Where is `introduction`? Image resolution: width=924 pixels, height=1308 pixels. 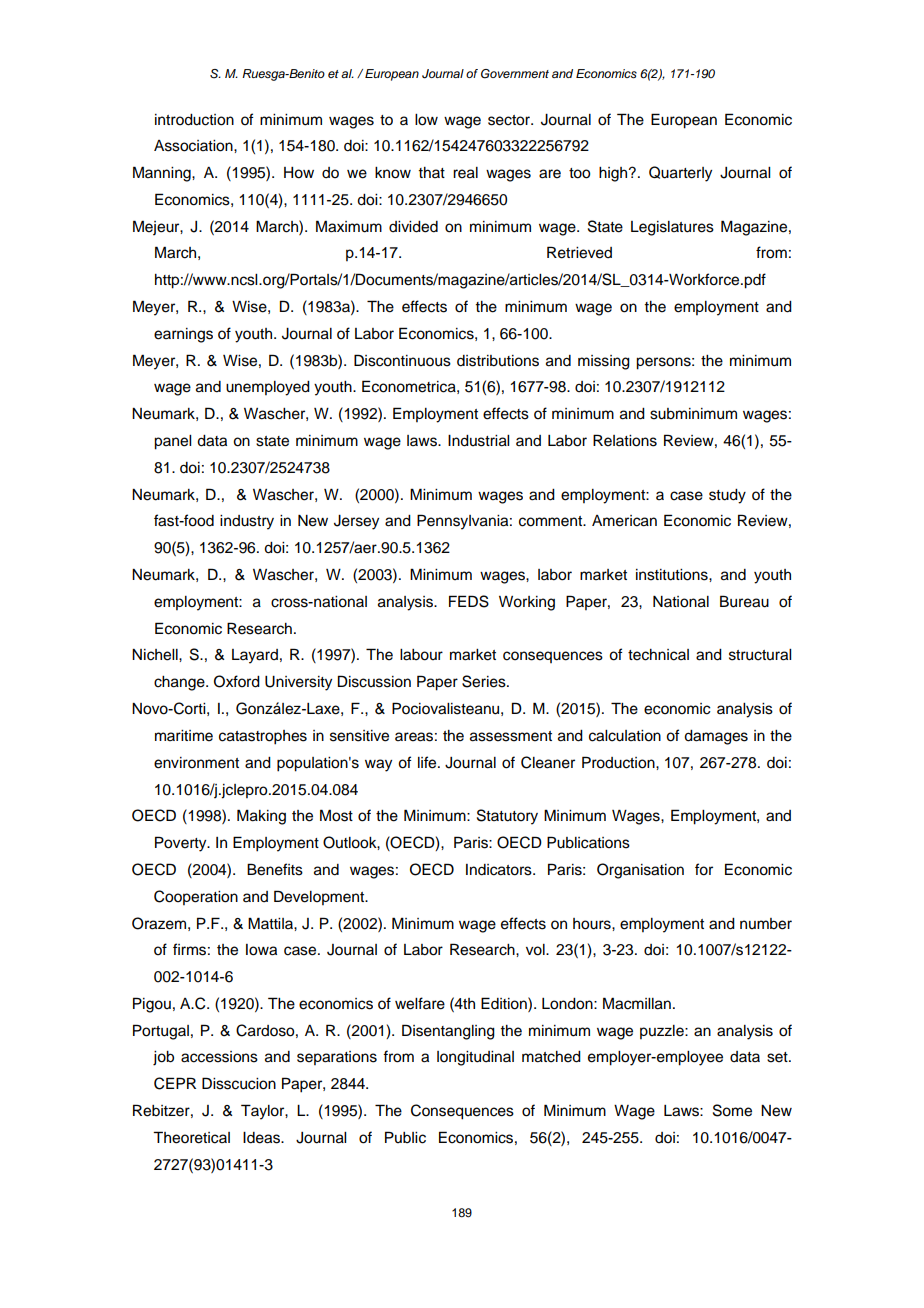 introduction is located at coordinates (194, 120).
